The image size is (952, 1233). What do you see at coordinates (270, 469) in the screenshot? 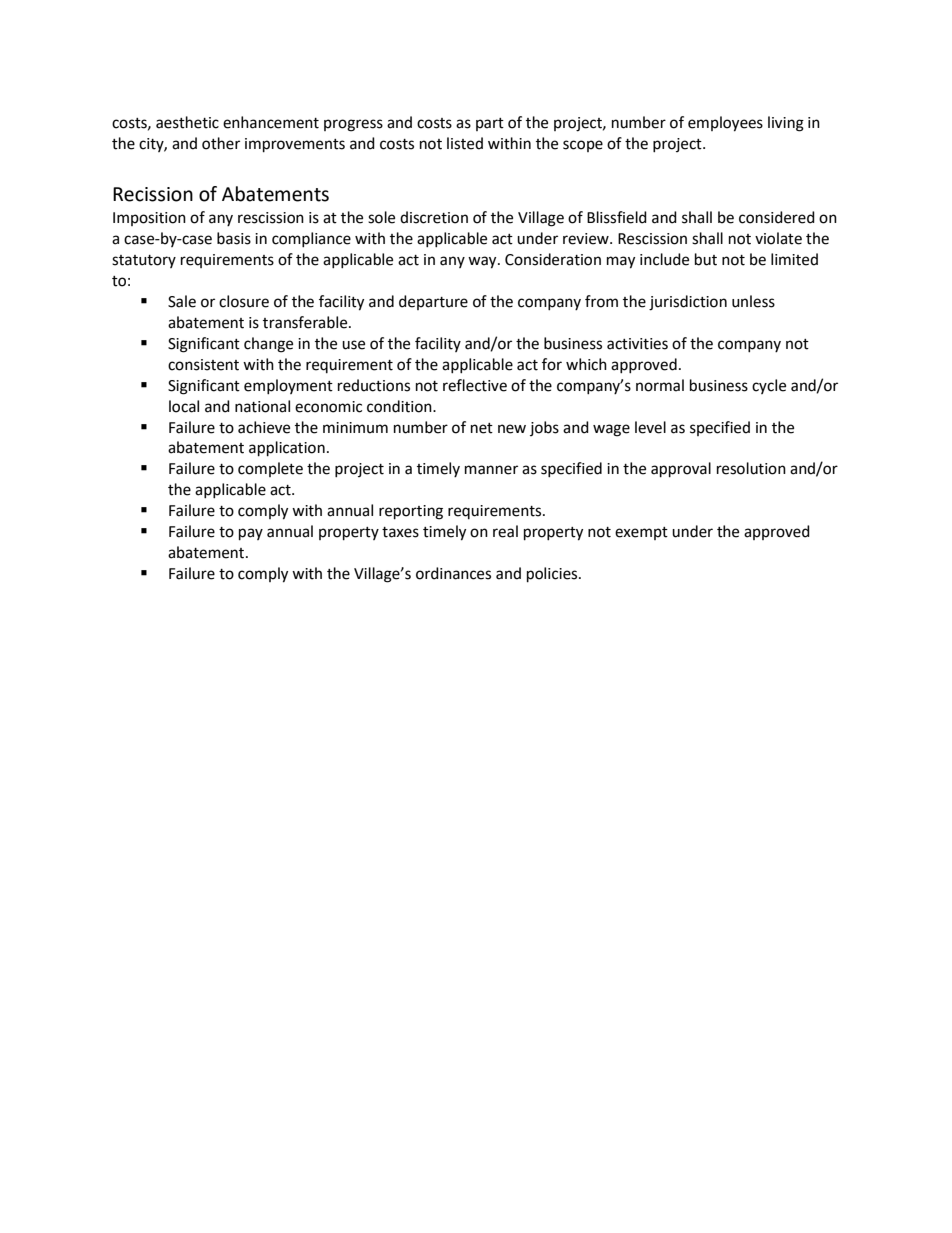
I see `complete` at bounding box center [270, 469].
